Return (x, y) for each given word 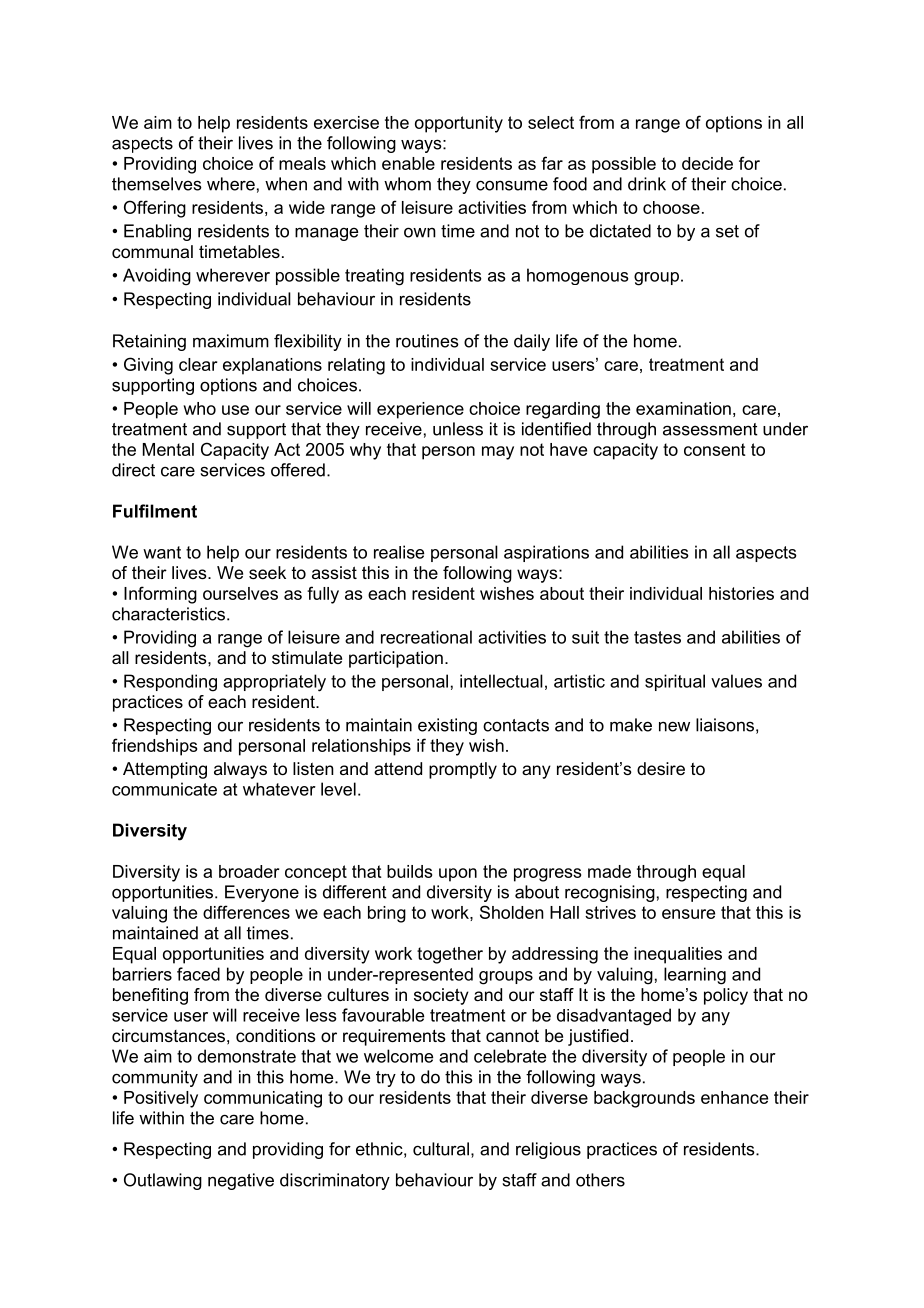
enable (408, 163)
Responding (170, 683)
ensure (688, 914)
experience (420, 410)
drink (647, 184)
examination (683, 408)
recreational (426, 637)
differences (246, 912)
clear (198, 364)
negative (241, 1181)
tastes (657, 637)
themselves (157, 184)
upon (458, 875)
